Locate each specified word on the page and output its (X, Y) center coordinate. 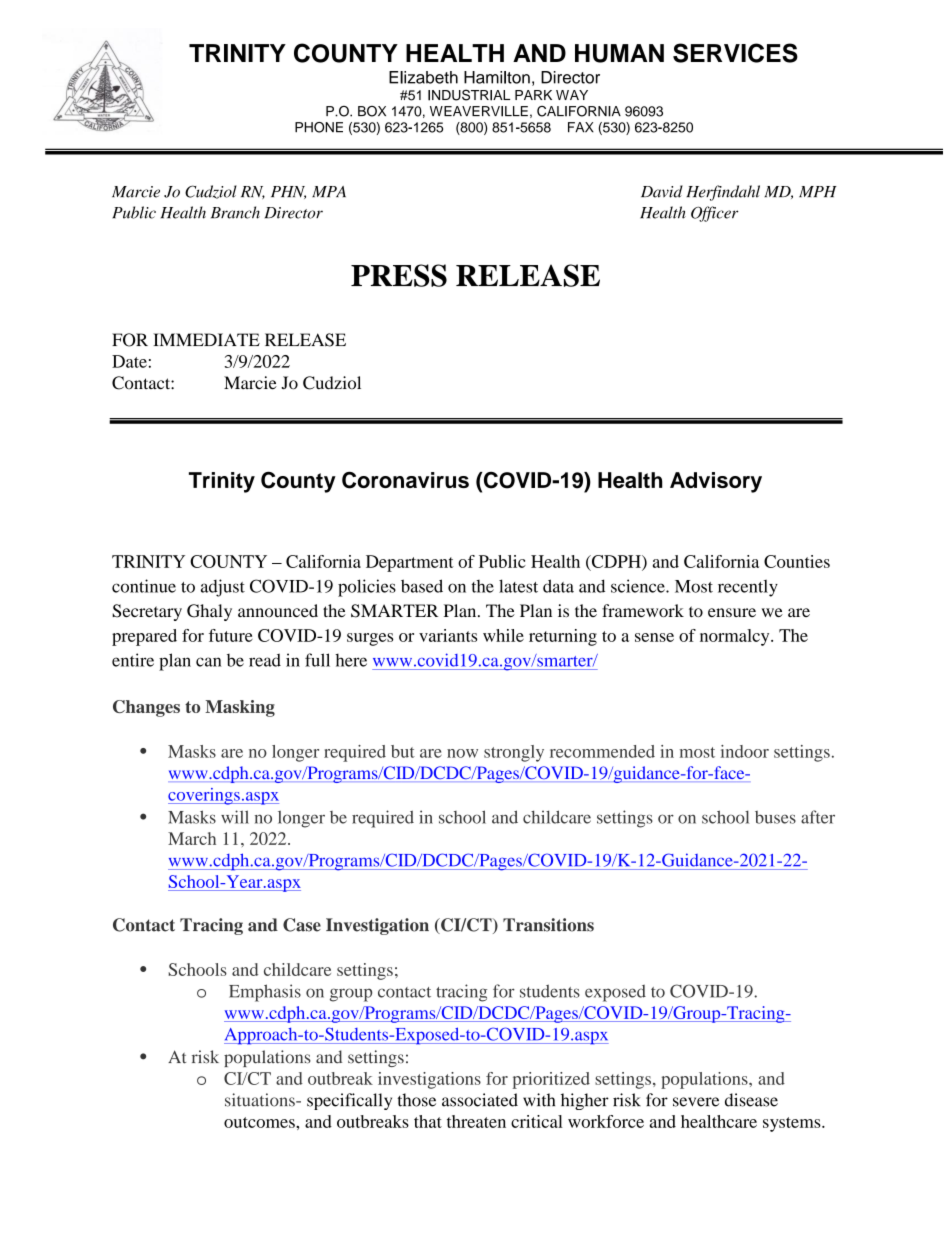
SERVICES (735, 53)
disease (751, 1100)
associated (480, 1100)
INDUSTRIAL (469, 95)
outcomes (260, 1122)
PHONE (319, 127)
